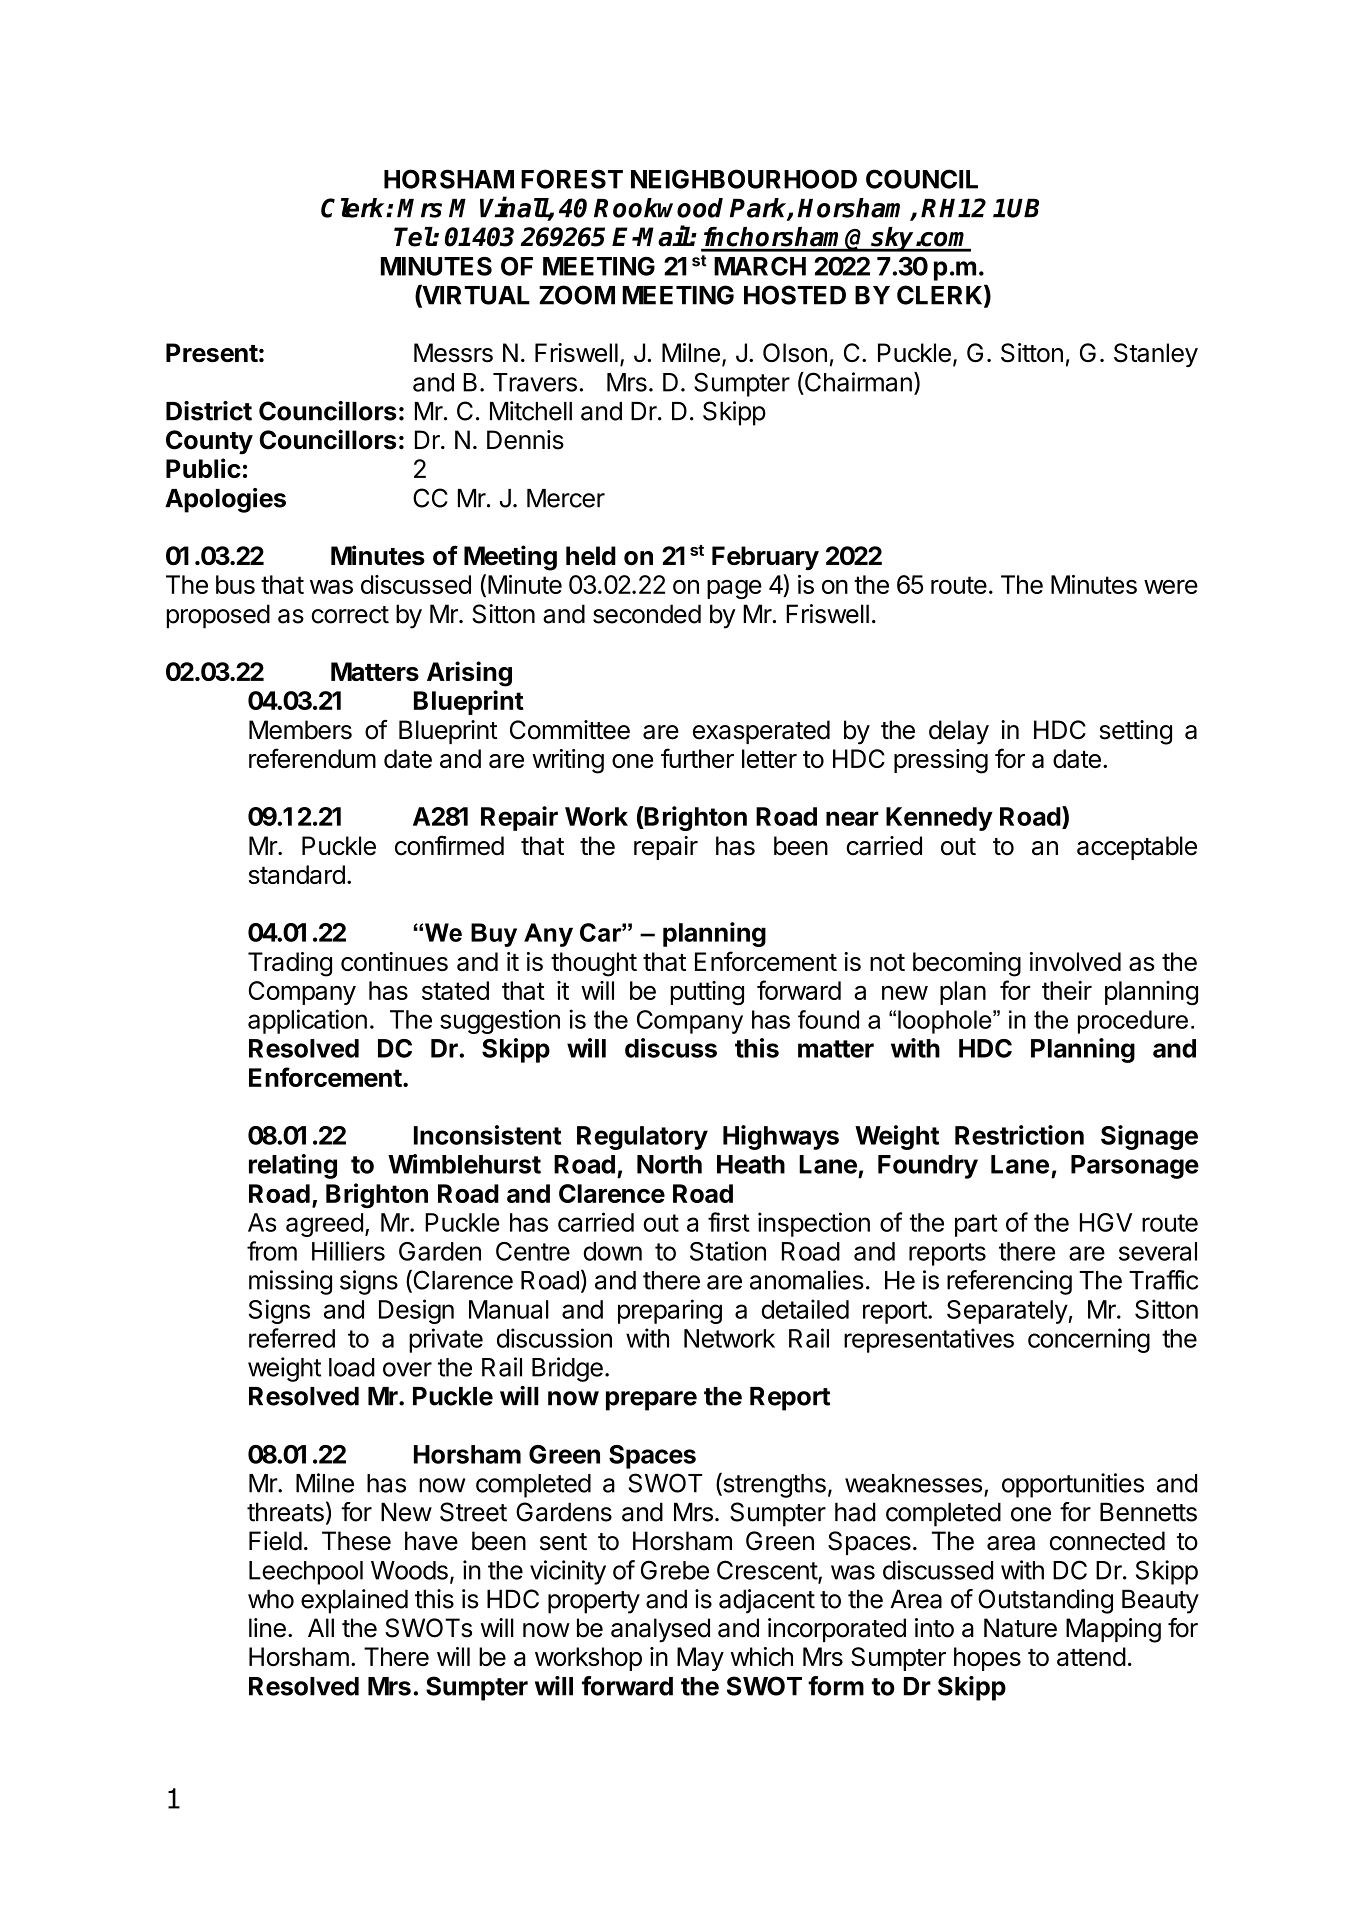 The height and width of the document is (1928, 1363). Describe the element at coordinates (1156, 355) in the document. I see `Stanley` at that location.
